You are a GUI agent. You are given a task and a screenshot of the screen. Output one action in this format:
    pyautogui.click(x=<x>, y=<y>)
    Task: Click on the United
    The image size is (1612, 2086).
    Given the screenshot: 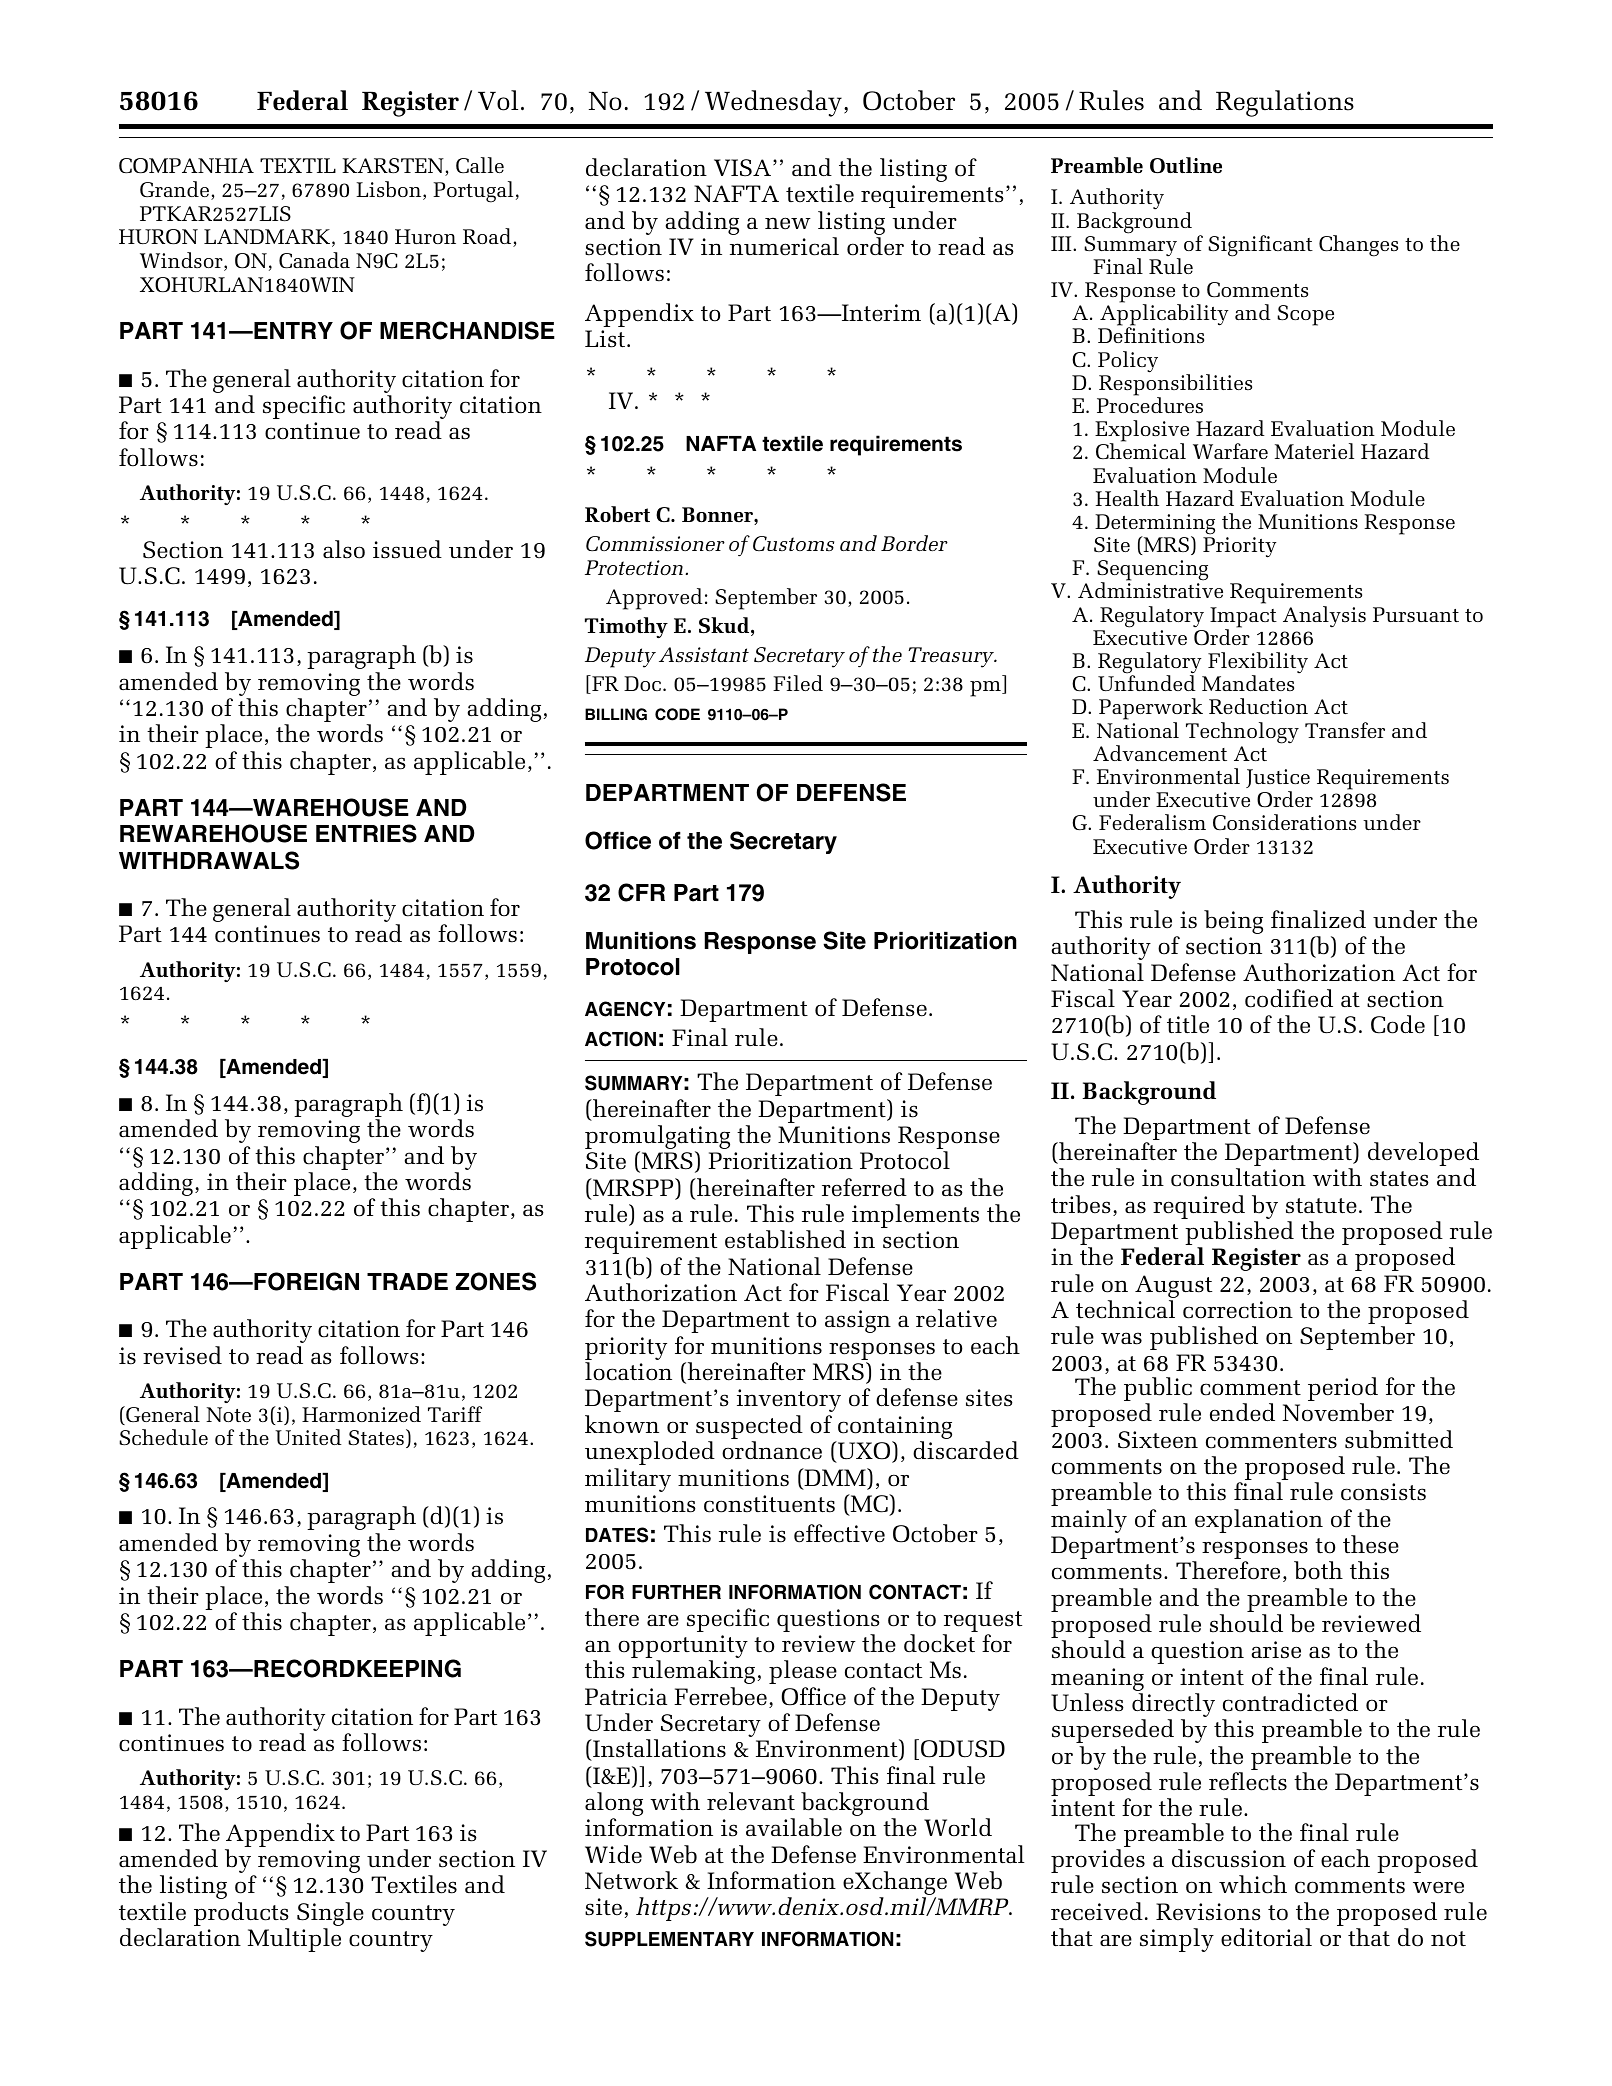 What is the action you would take?
    pyautogui.click(x=308, y=1437)
